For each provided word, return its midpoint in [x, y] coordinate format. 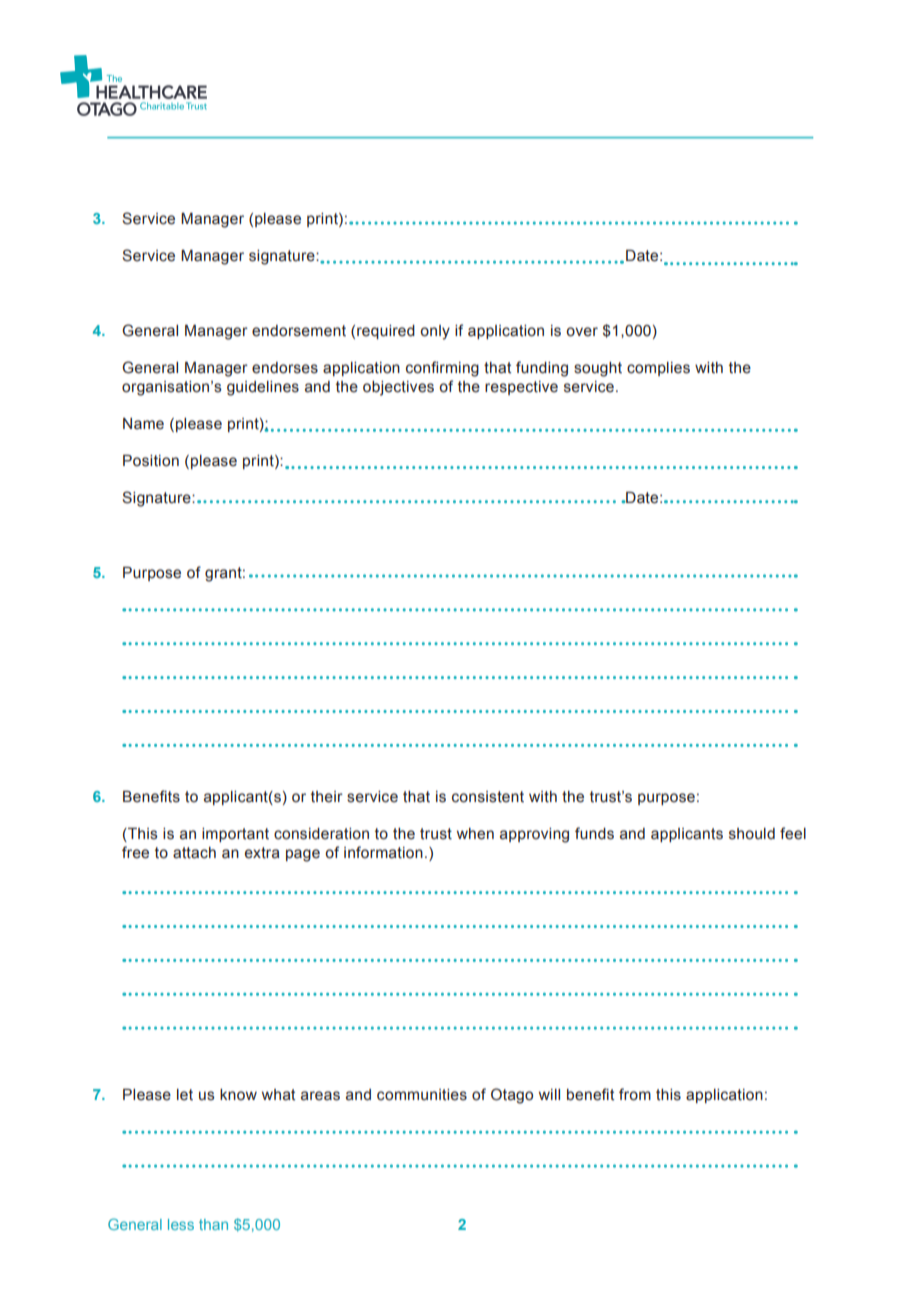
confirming [442, 369]
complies [658, 369]
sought [598, 369]
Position [151, 461]
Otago [512, 1096]
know [238, 1095]
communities [422, 1095]
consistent [488, 797]
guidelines [263, 388]
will [549, 1094]
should [752, 834]
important [235, 835]
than [213, 1224]
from [635, 1094]
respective [521, 388]
